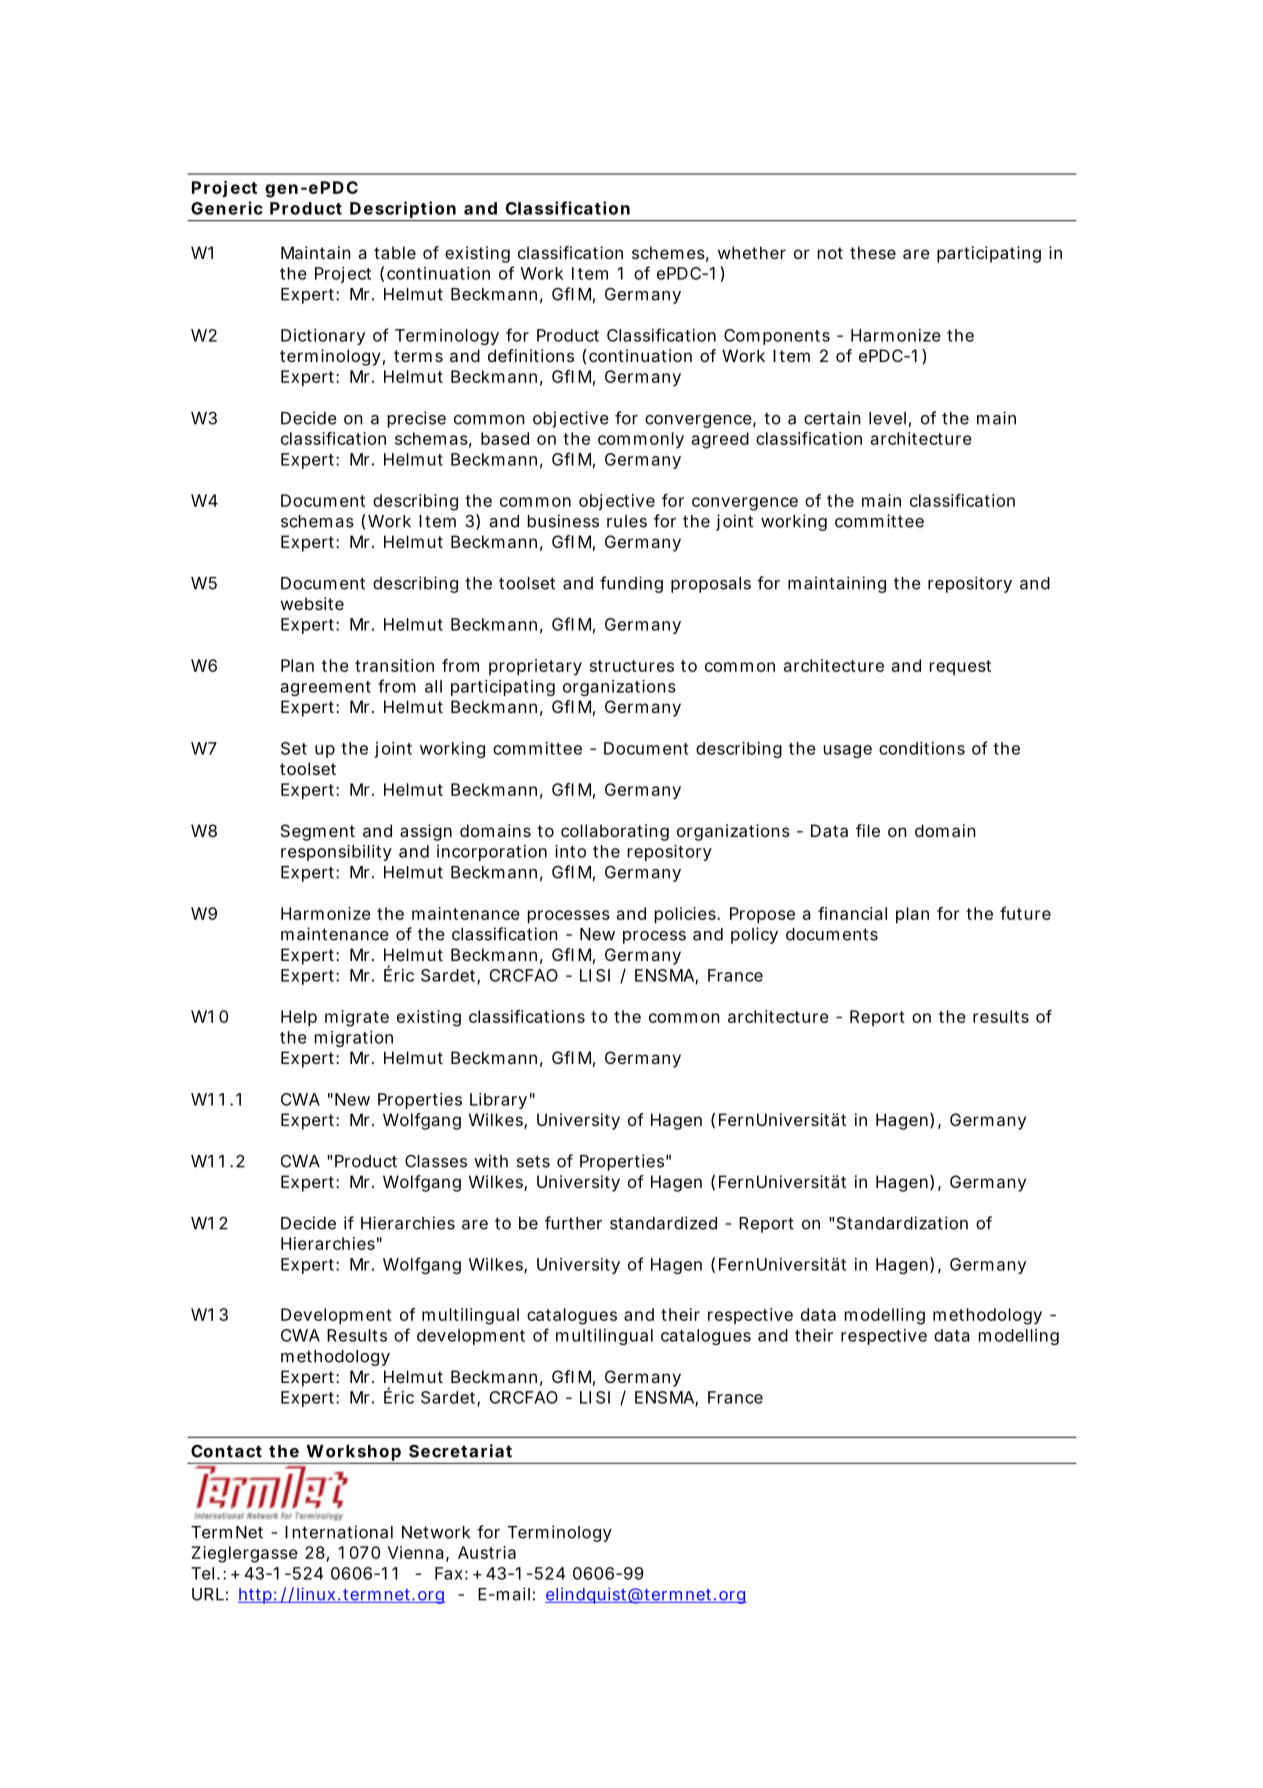 The image size is (1263, 1788). I want to click on these, so click(873, 252).
